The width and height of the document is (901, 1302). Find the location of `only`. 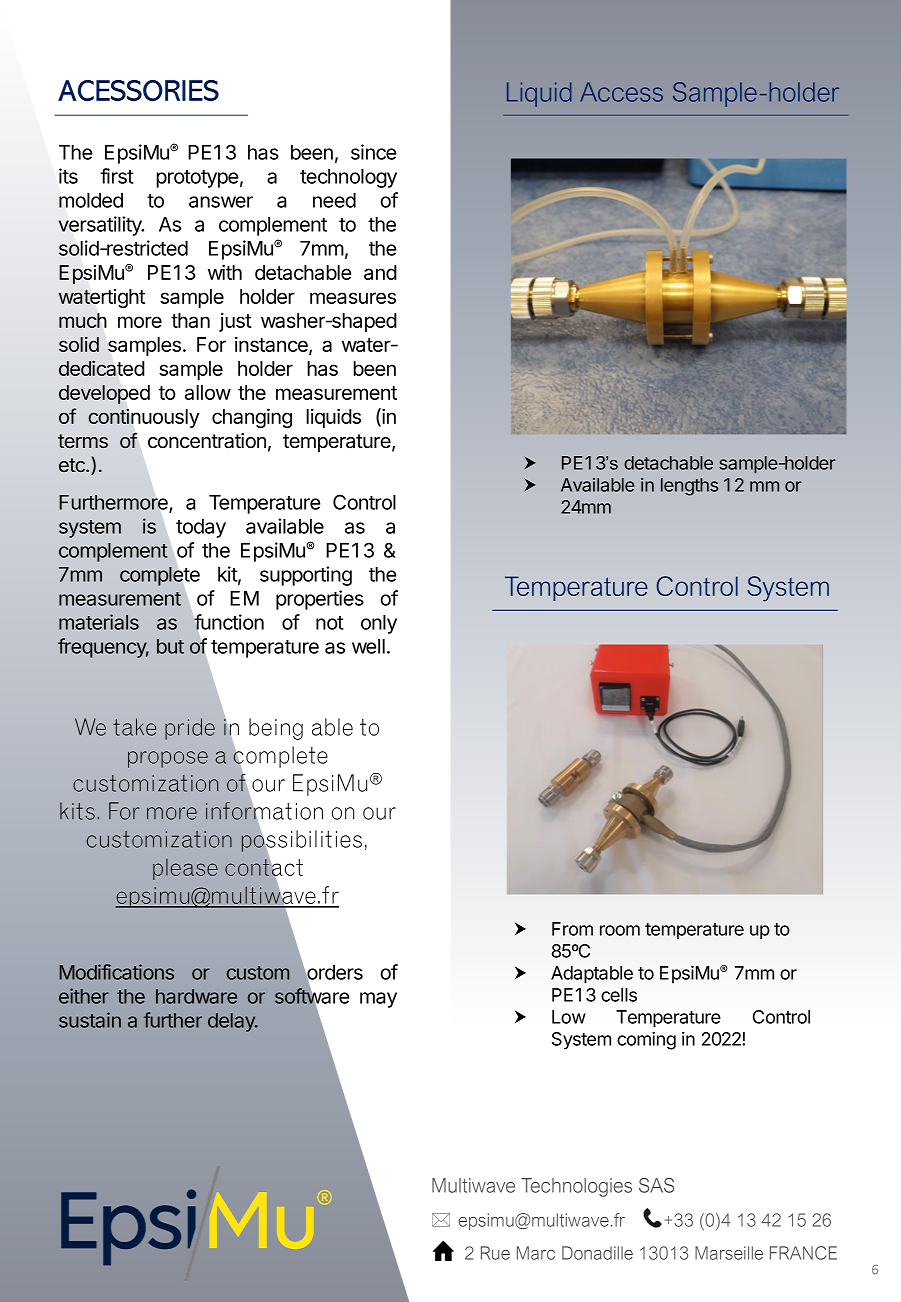

only is located at coordinates (379, 624).
